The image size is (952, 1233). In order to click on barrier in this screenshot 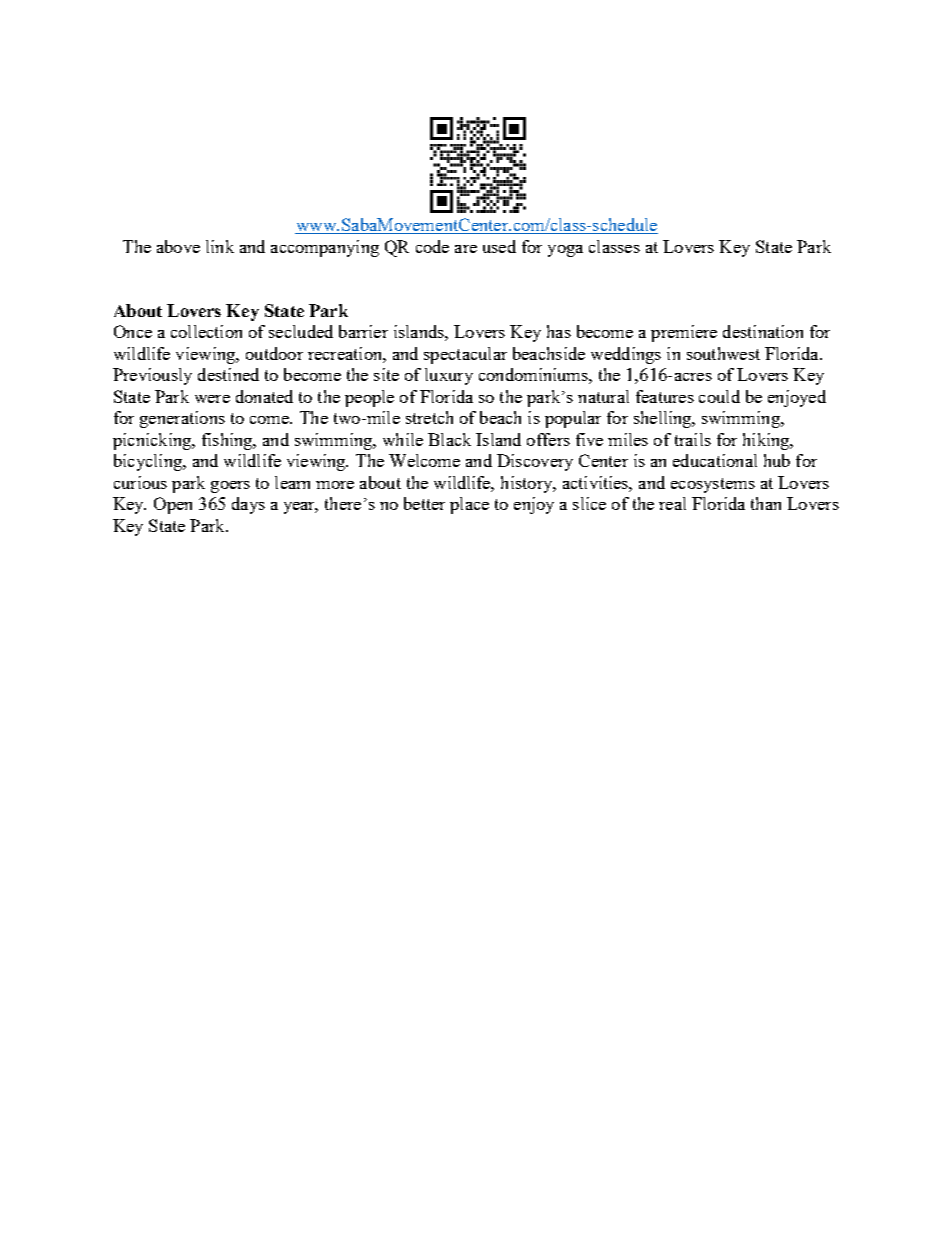, I will do `click(363, 331)`.
